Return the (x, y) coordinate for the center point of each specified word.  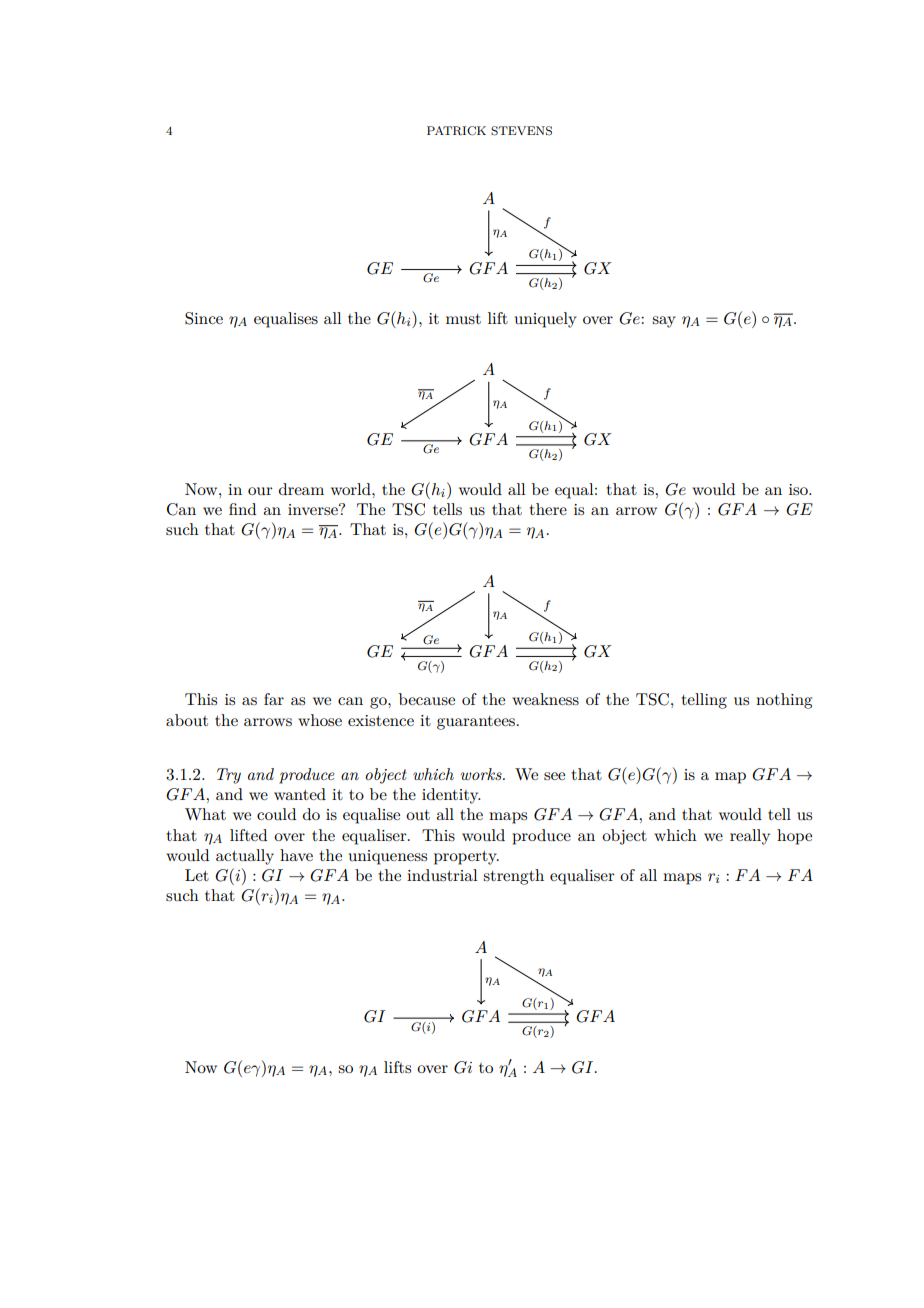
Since (204, 318)
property (466, 858)
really (750, 837)
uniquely (546, 320)
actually (245, 857)
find (242, 509)
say (664, 322)
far (274, 699)
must (463, 319)
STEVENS (521, 131)
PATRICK (456, 131)
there (548, 509)
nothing (784, 701)
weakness (545, 699)
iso (799, 489)
